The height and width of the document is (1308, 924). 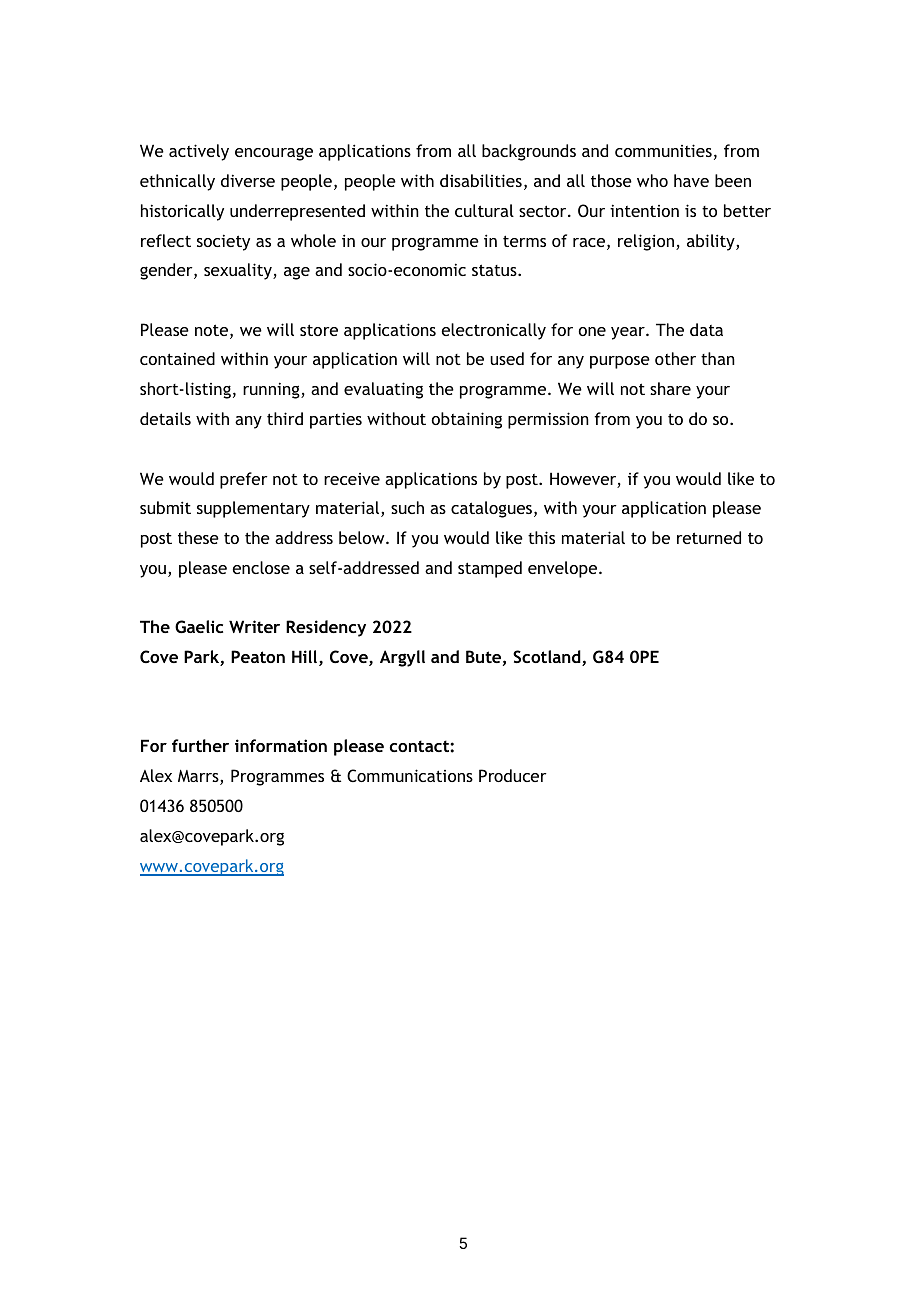 I want to click on returned, so click(x=709, y=537).
